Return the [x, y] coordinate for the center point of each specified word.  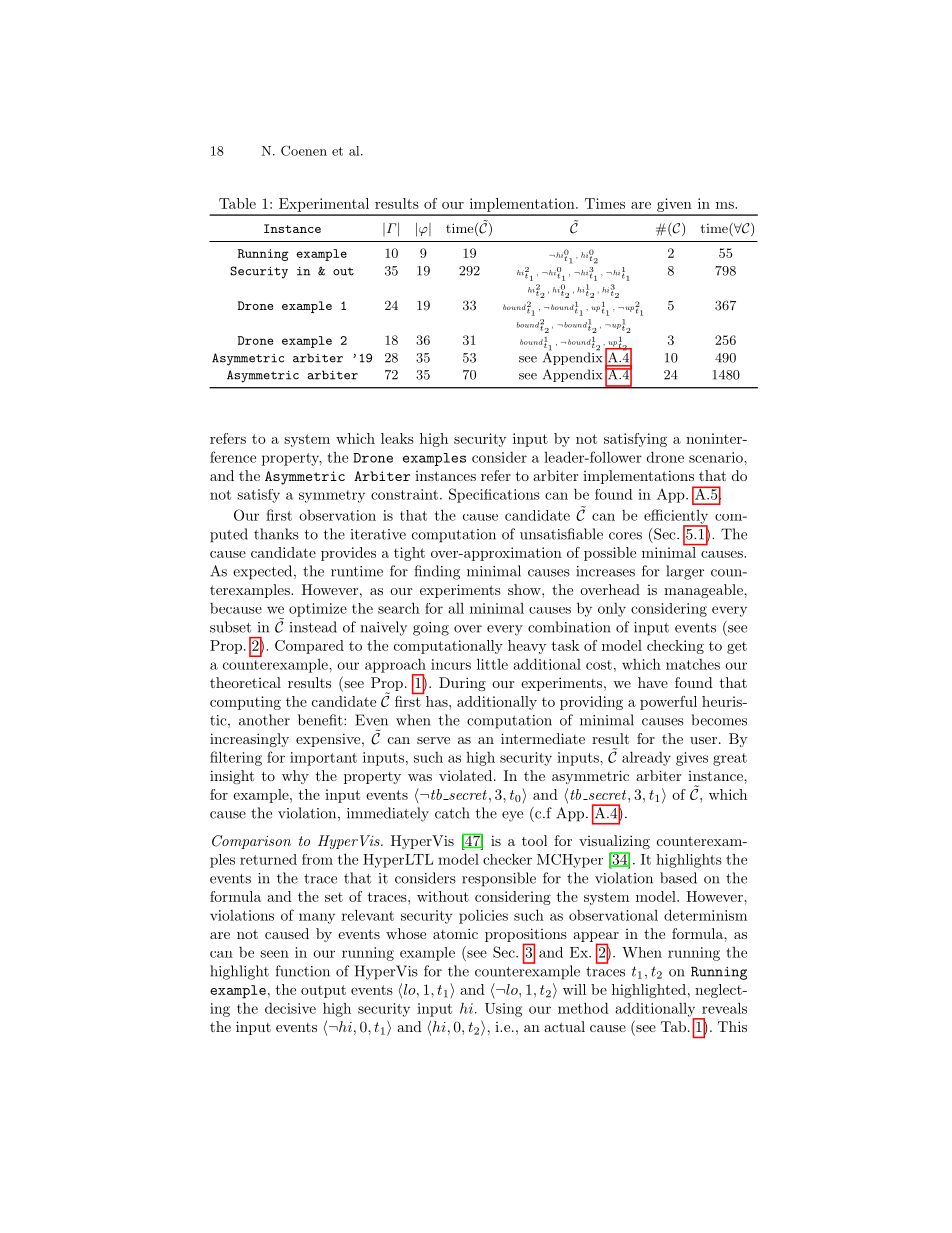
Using [503, 1010]
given [674, 206]
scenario [717, 457]
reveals [724, 1008]
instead [313, 627]
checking [675, 647]
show [525, 589]
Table [237, 203]
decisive [290, 1008]
